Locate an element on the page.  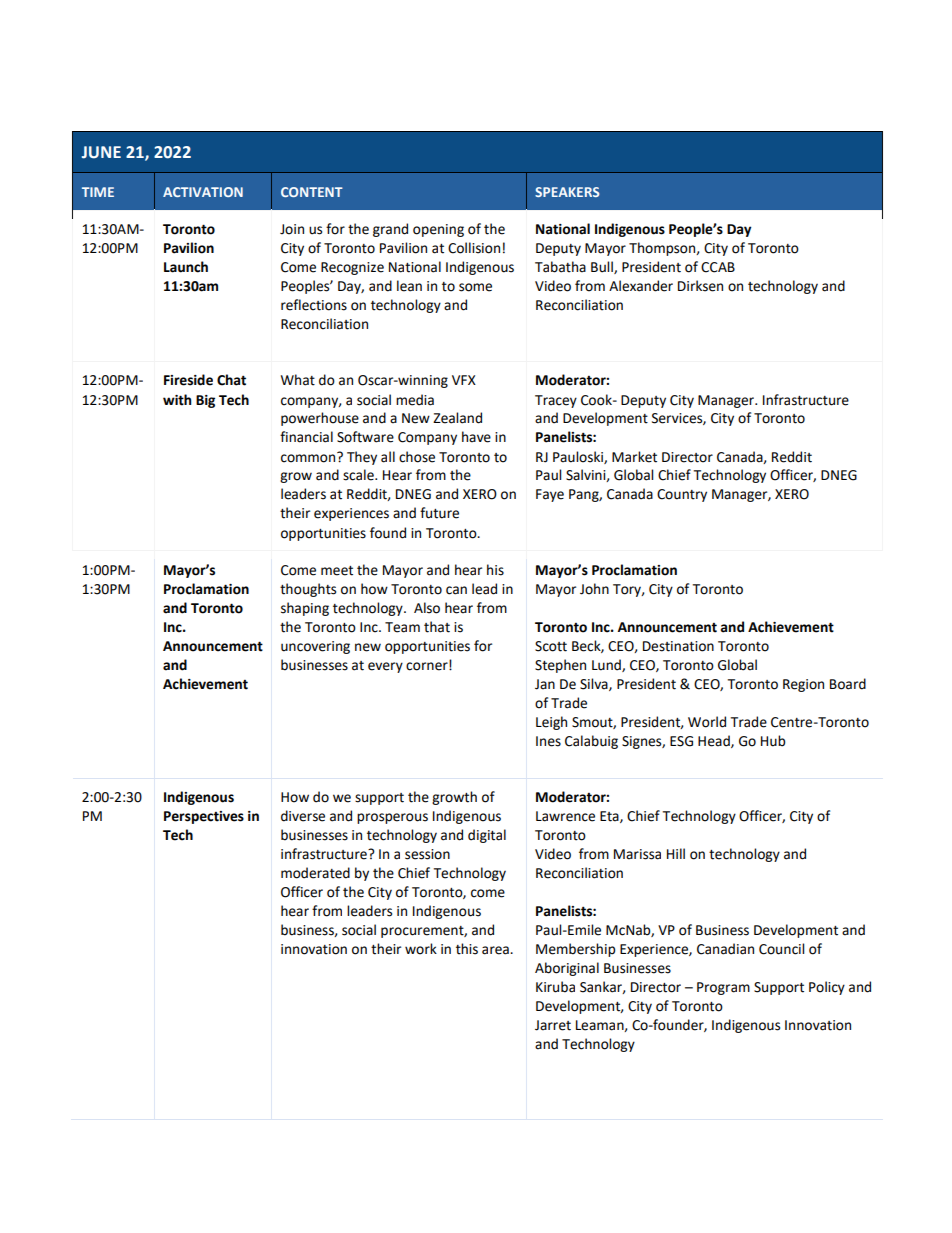
work is located at coordinates (421, 949).
